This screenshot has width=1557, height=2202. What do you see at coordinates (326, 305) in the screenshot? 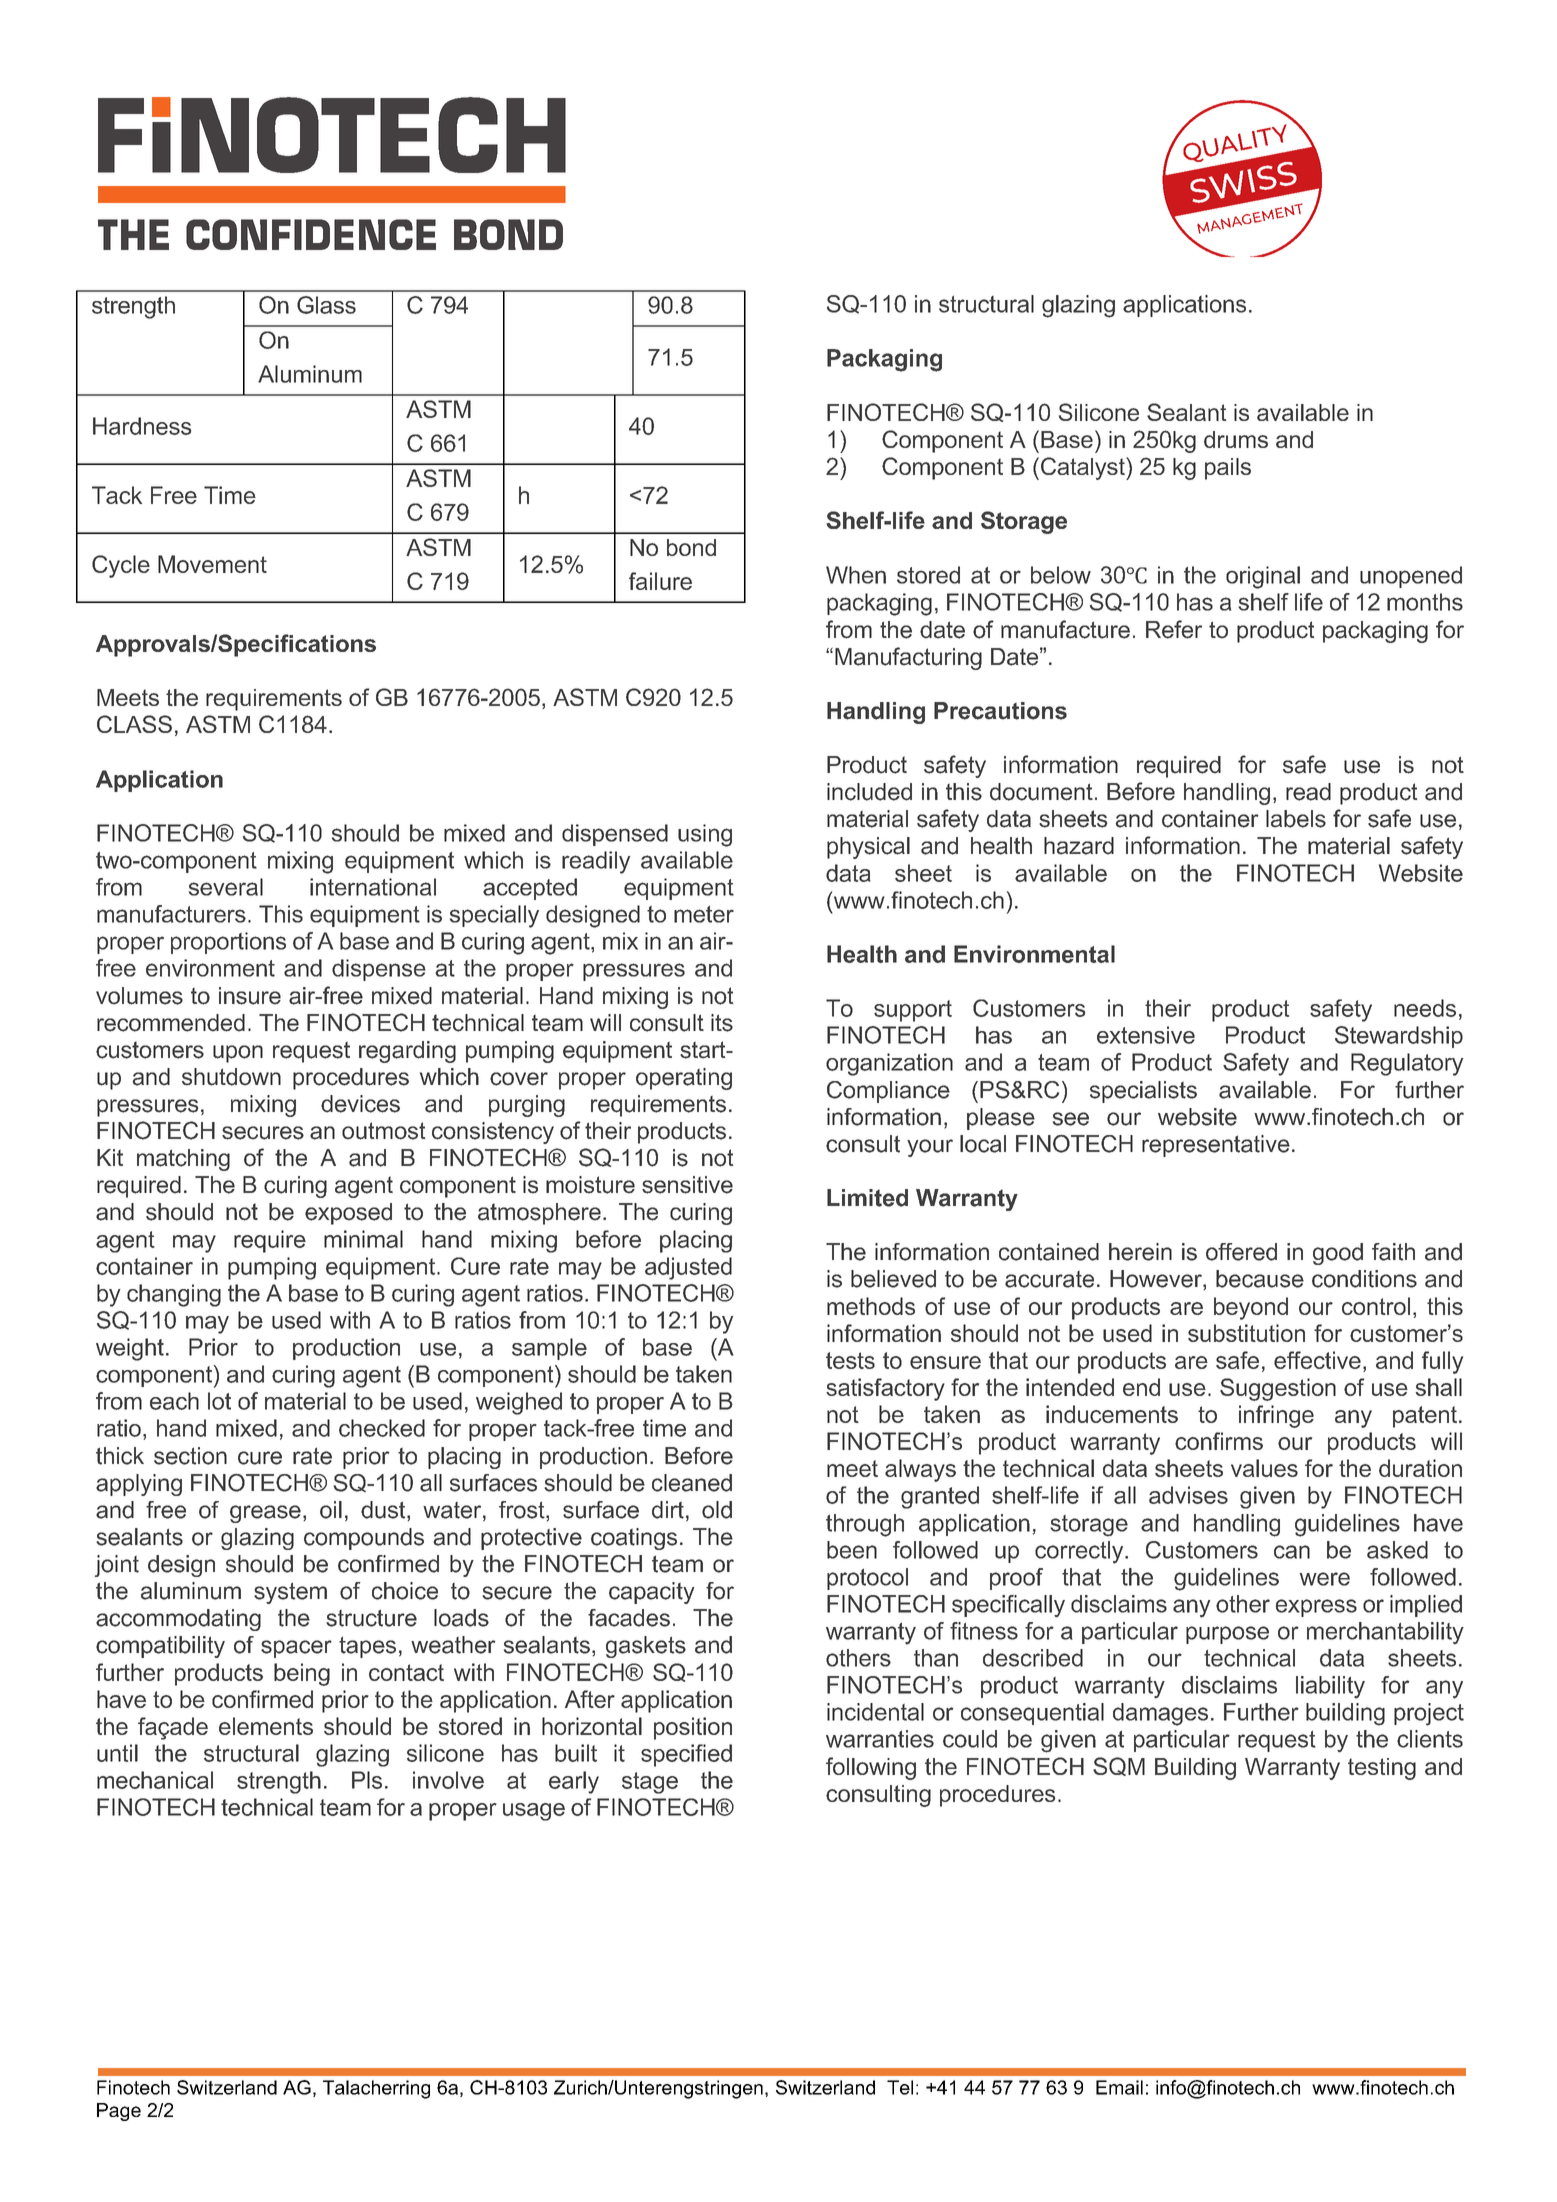
I see `Glass` at bounding box center [326, 305].
